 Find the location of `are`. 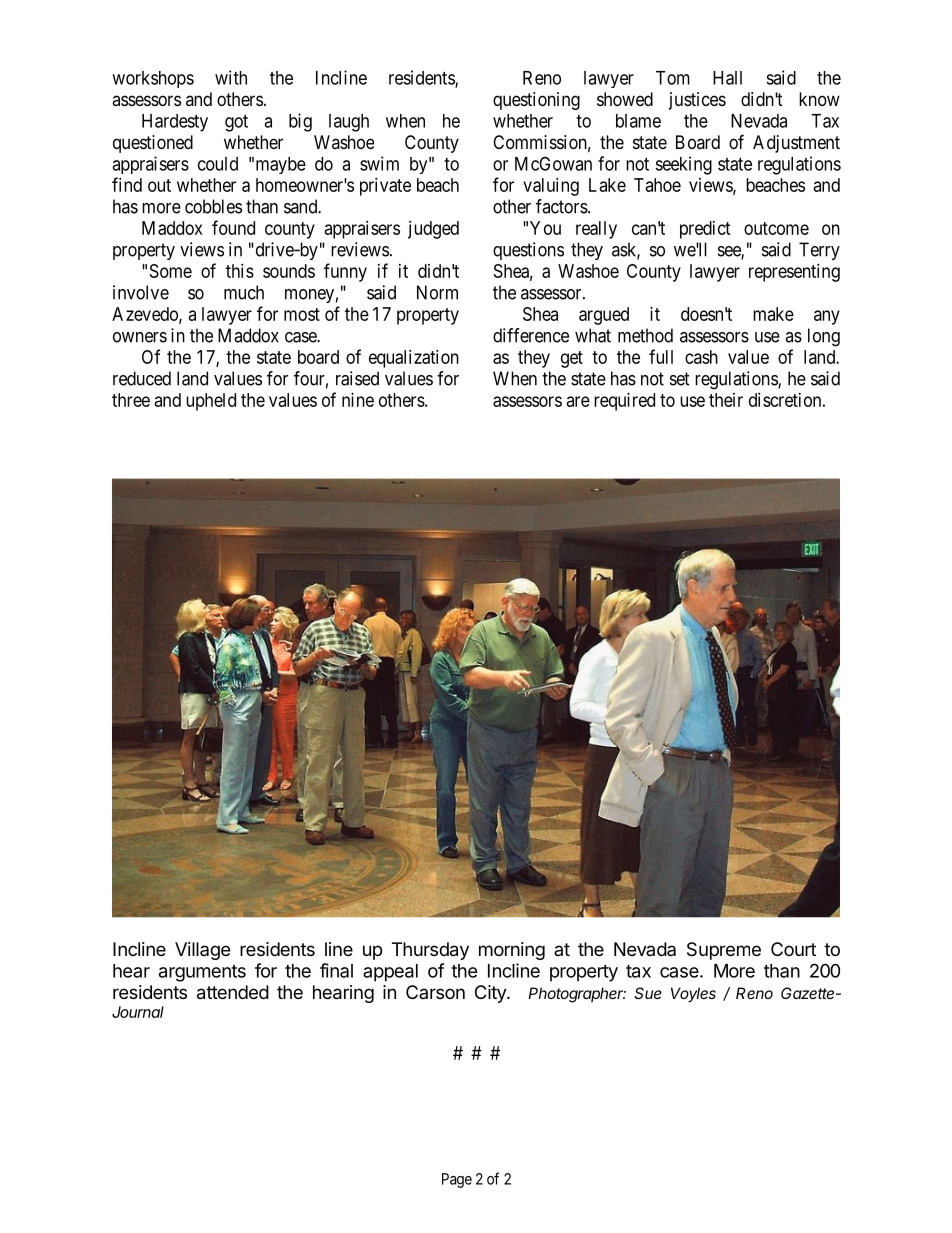

are is located at coordinates (578, 401).
